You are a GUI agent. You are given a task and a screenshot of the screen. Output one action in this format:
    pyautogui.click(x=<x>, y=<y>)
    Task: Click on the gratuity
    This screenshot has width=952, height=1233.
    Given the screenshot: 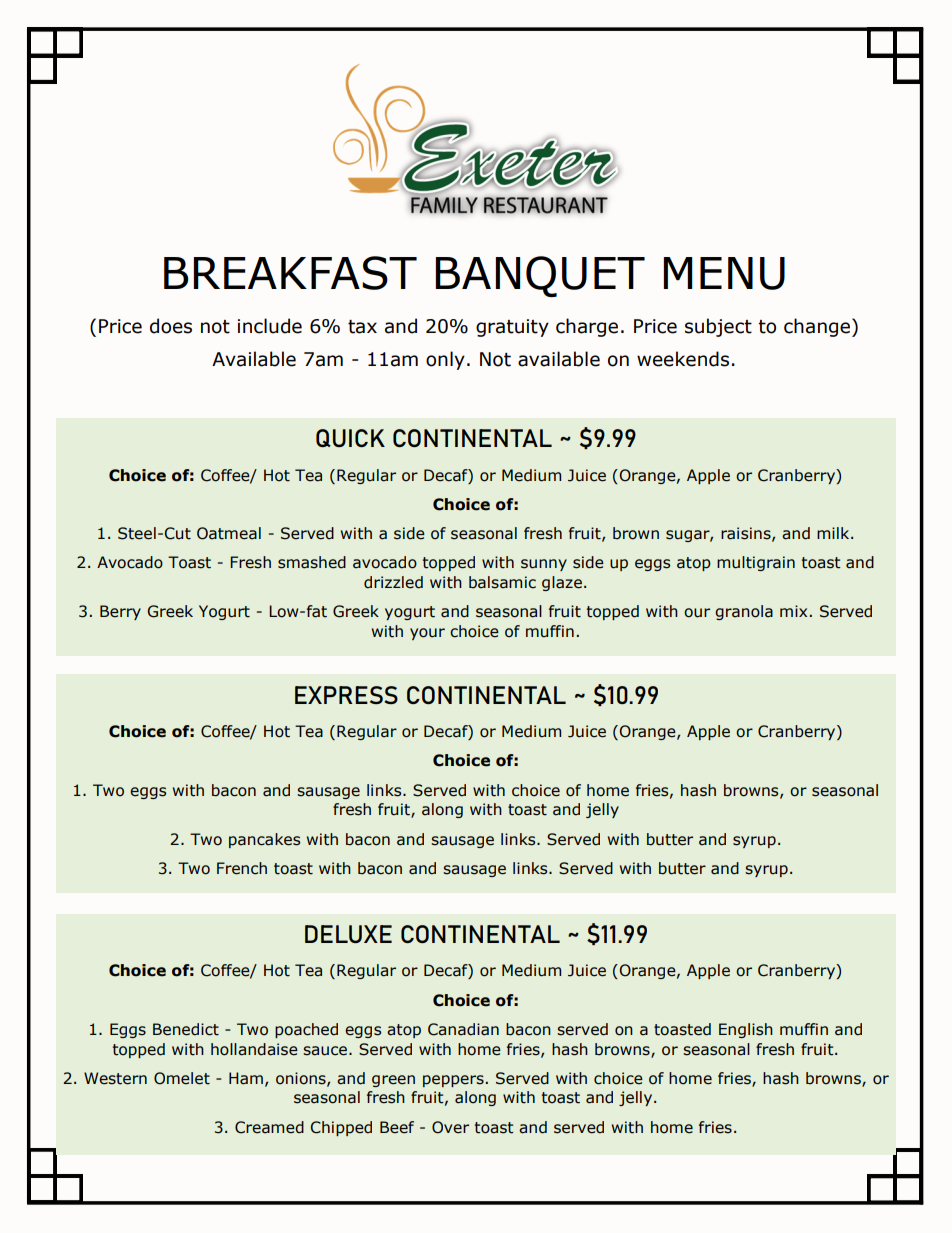 What is the action you would take?
    pyautogui.click(x=512, y=328)
